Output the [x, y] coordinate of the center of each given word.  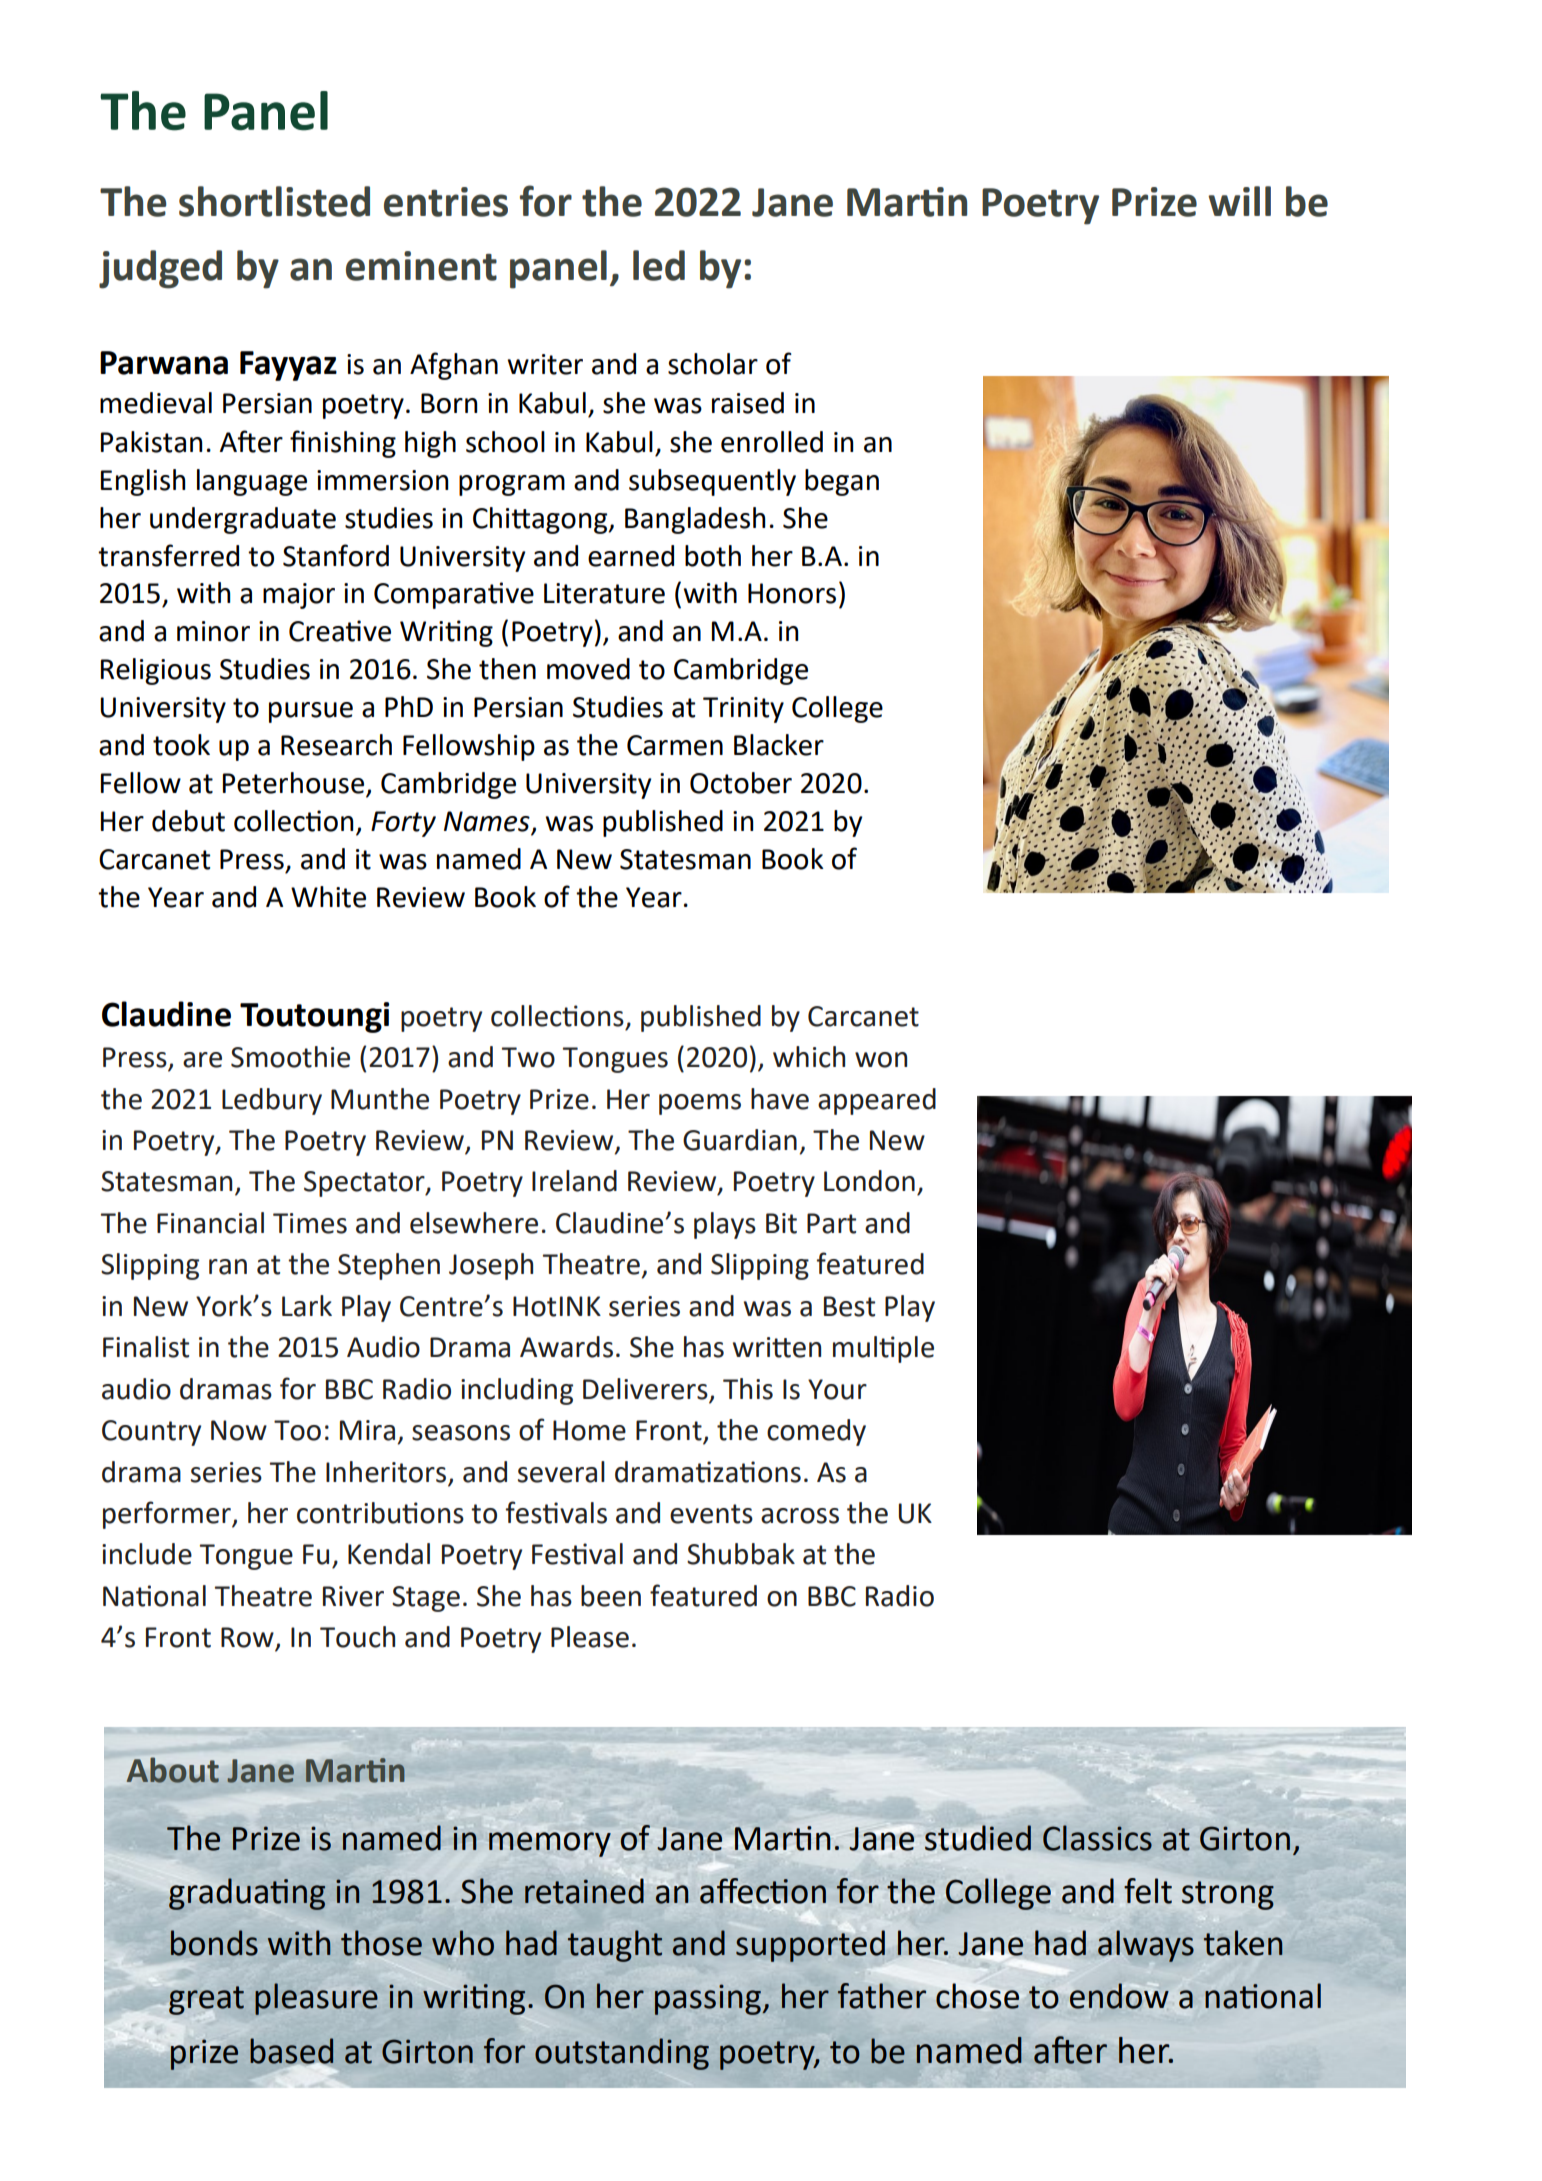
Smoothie [290, 1057]
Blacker [779, 745]
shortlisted [274, 201]
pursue [311, 712]
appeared [877, 1101]
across [800, 1516]
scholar [713, 364]
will [1239, 201]
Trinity [743, 710]
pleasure [316, 1999]
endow [1119, 1996]
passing [709, 1999]
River [353, 1596]
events [711, 1514]
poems [700, 1104]
